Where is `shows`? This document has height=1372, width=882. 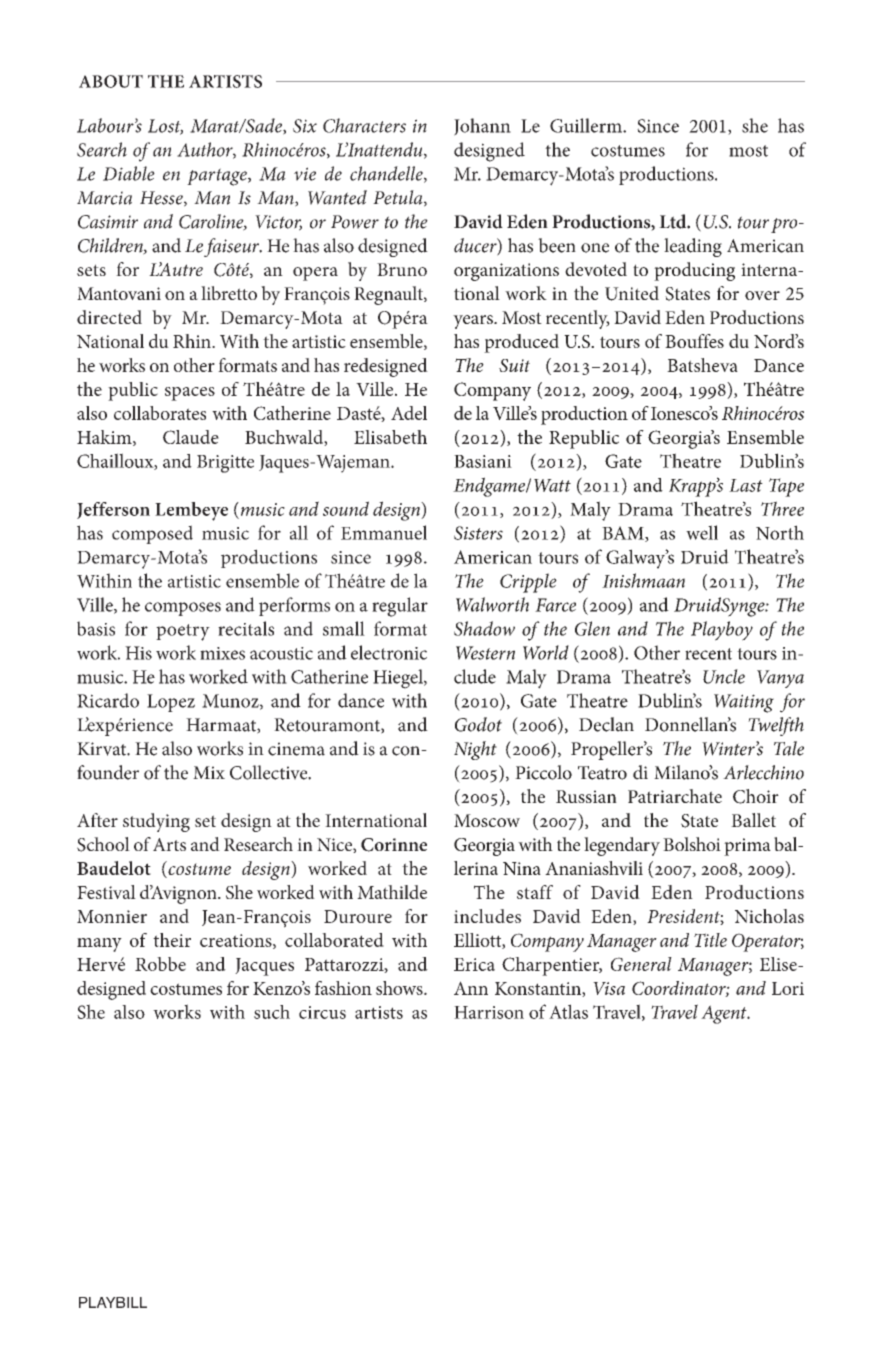 shows is located at coordinates (400, 988).
